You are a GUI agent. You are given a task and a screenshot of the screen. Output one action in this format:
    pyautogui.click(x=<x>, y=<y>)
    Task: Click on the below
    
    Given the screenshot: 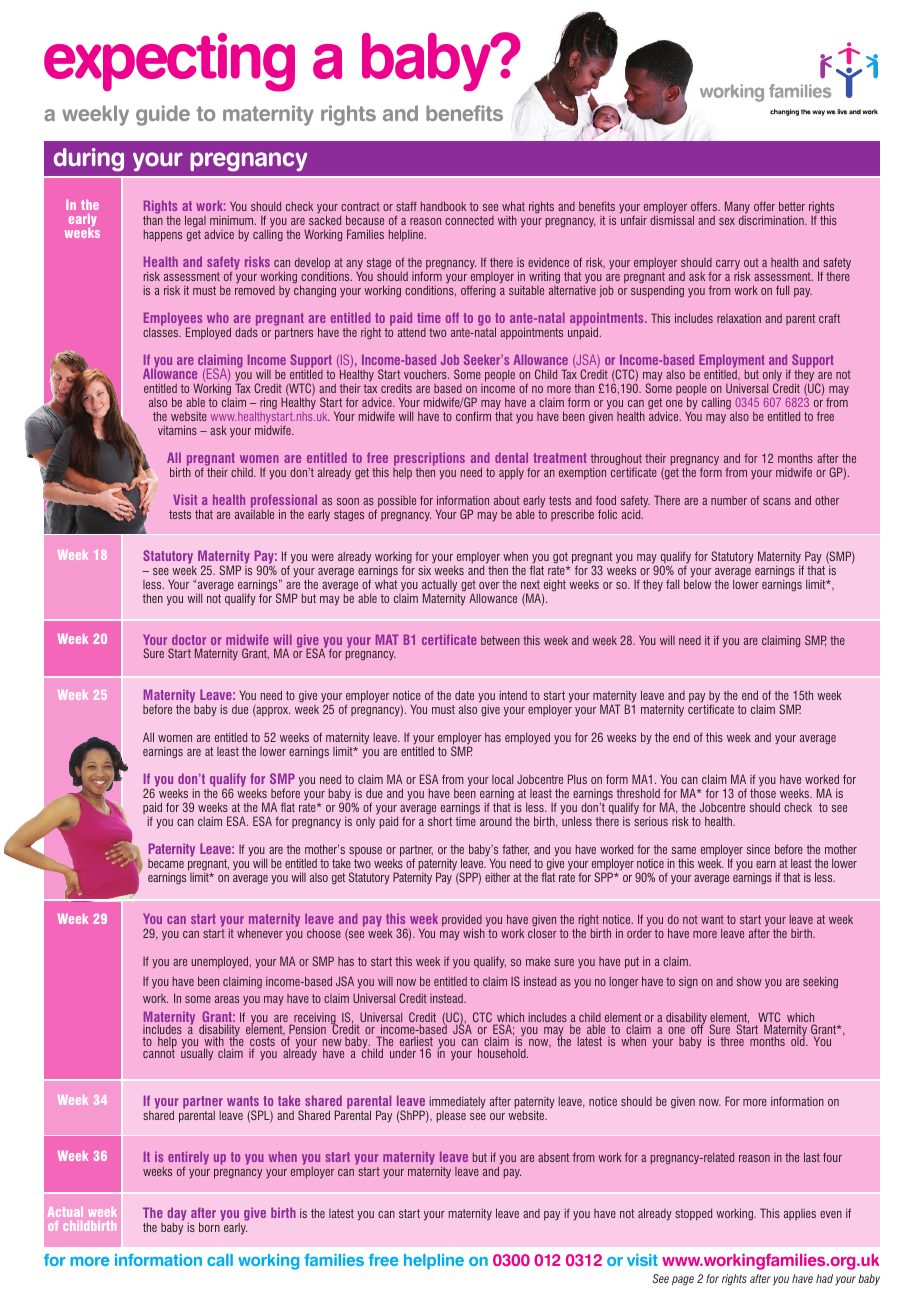 What is the action you would take?
    pyautogui.click(x=697, y=583)
